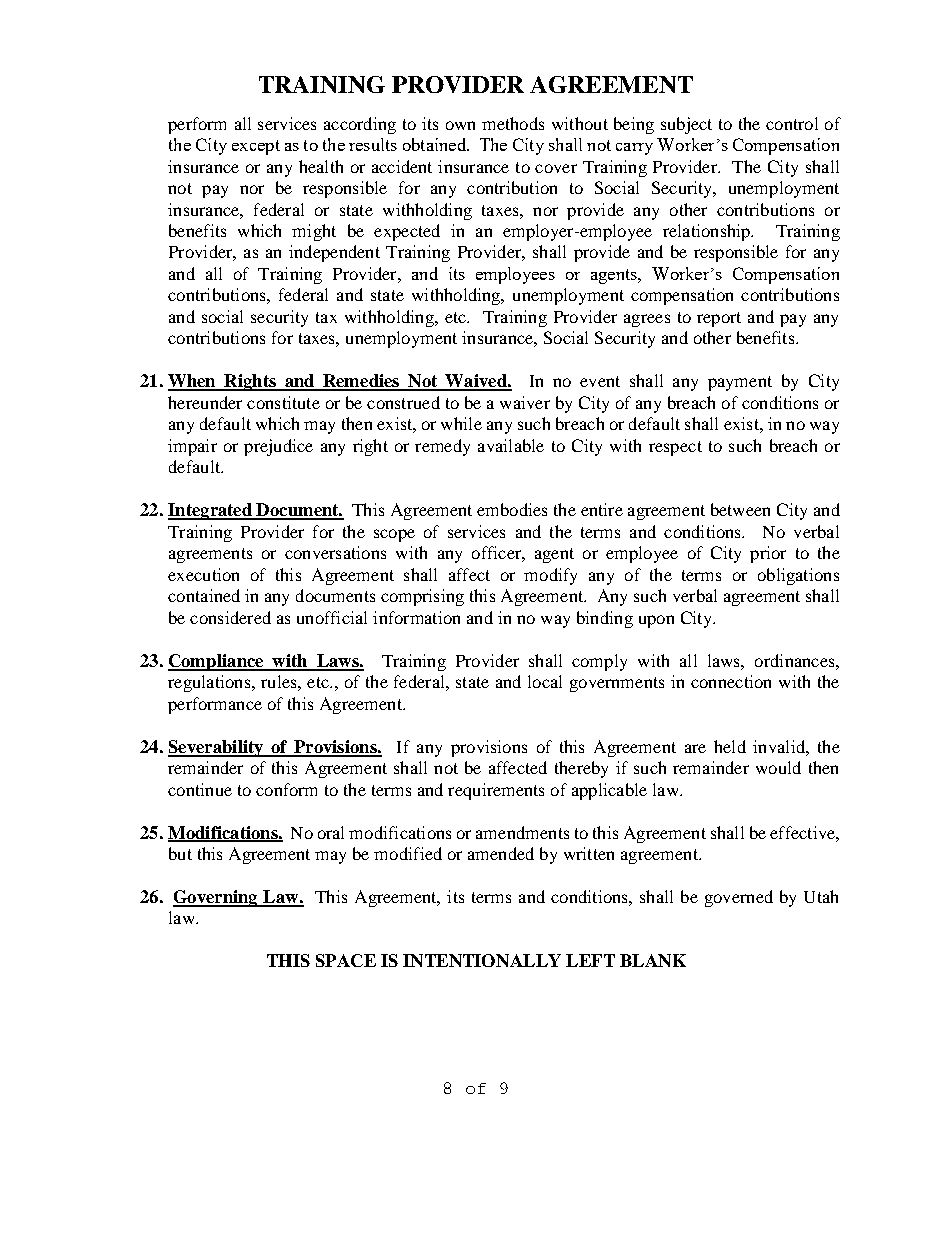  Describe the element at coordinates (545, 681) in the screenshot. I see `local` at that location.
